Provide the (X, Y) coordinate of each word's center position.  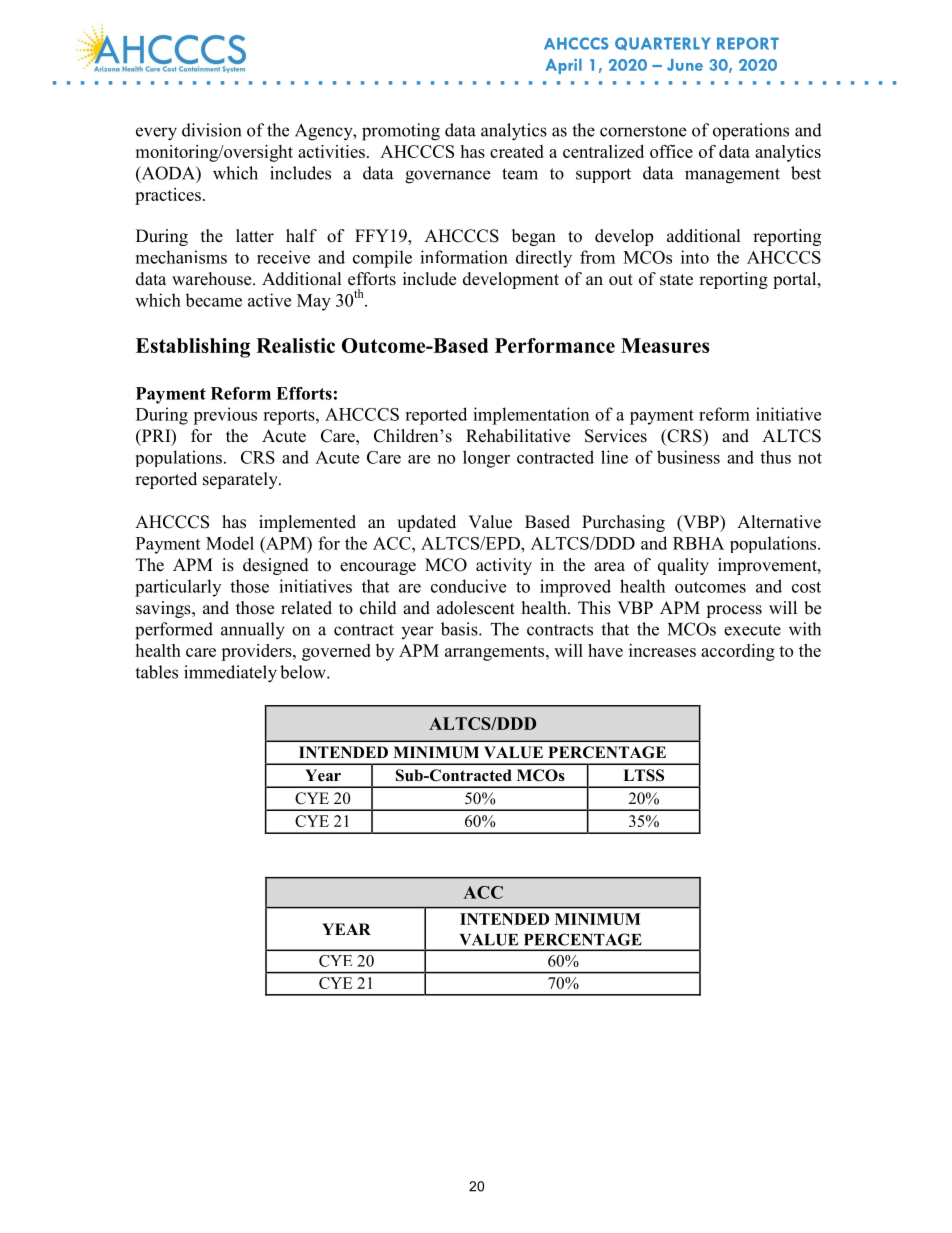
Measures (665, 345)
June (685, 65)
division (211, 130)
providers (257, 652)
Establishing (193, 348)
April (563, 66)
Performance (555, 345)
